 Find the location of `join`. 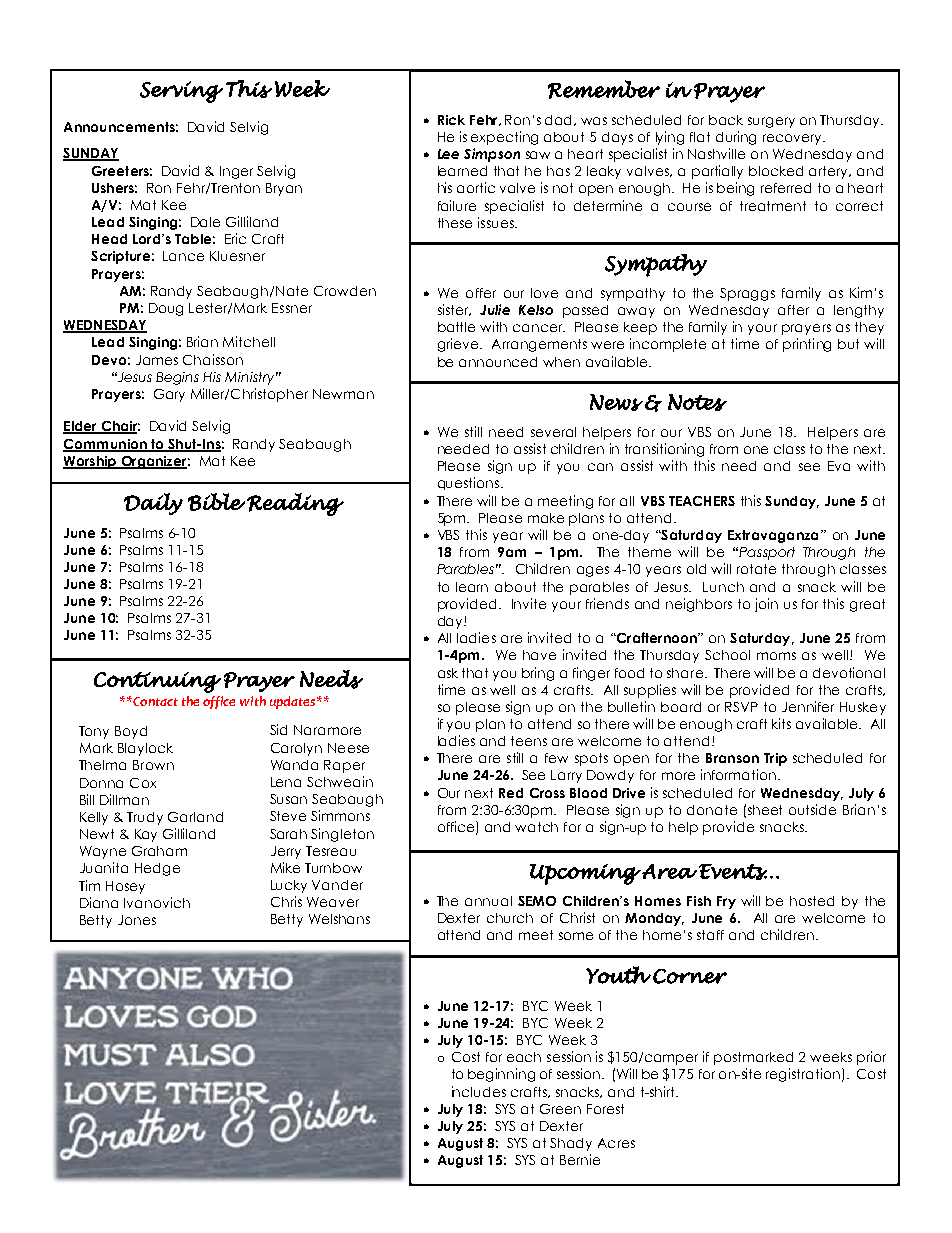

join is located at coordinates (766, 605).
